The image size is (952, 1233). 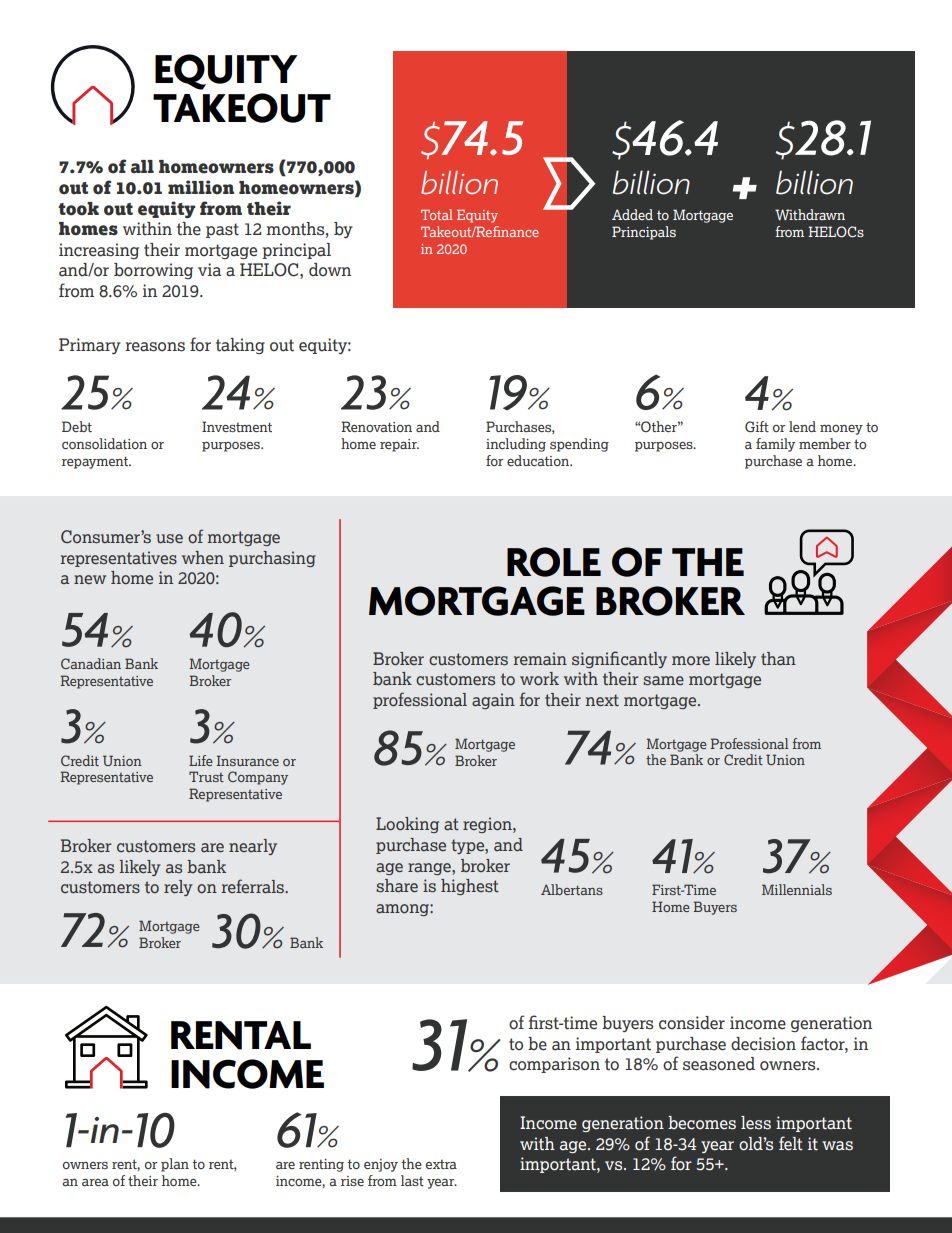 I want to click on use, so click(x=169, y=539).
